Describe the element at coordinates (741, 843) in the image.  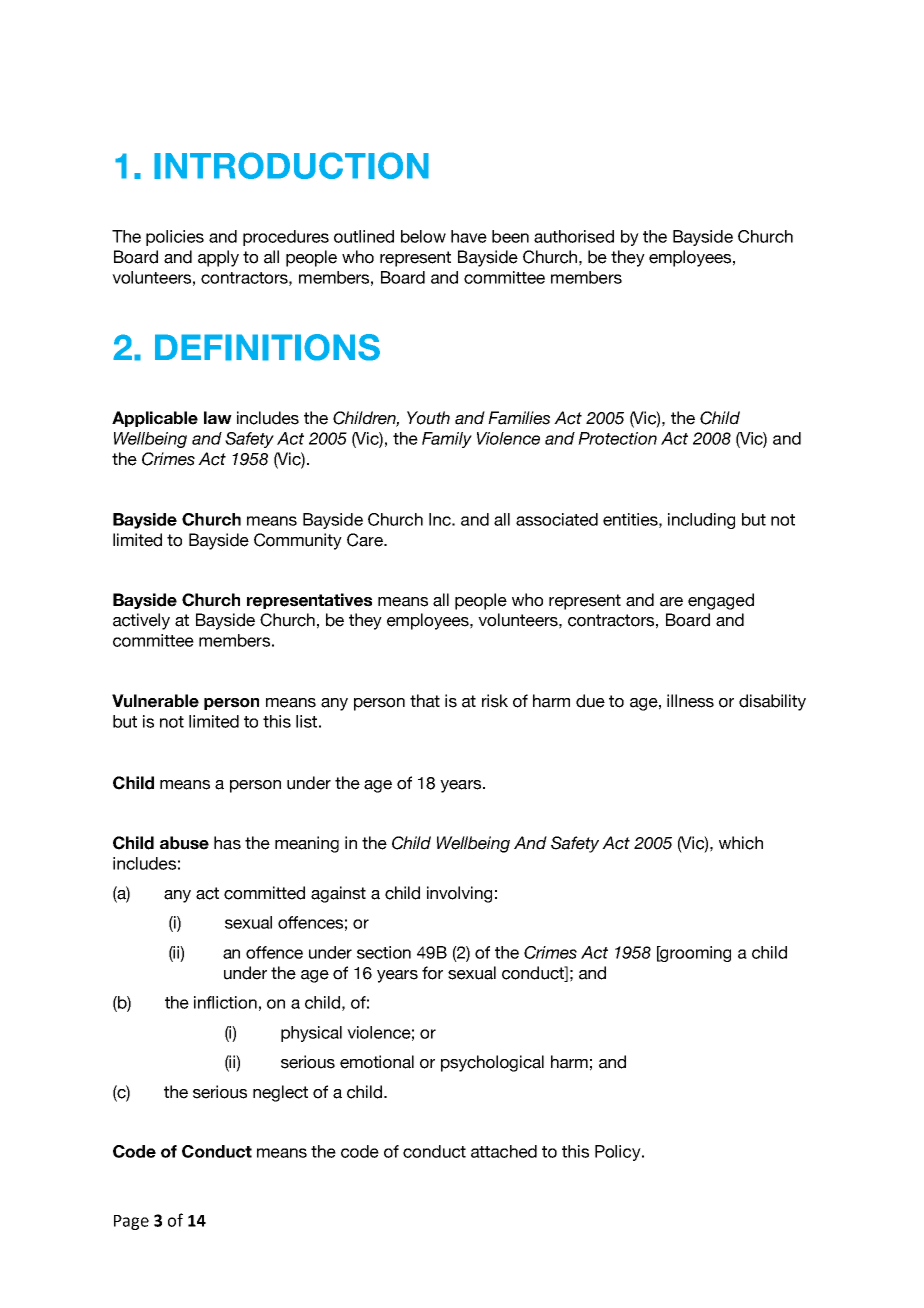
I see `which` at that location.
